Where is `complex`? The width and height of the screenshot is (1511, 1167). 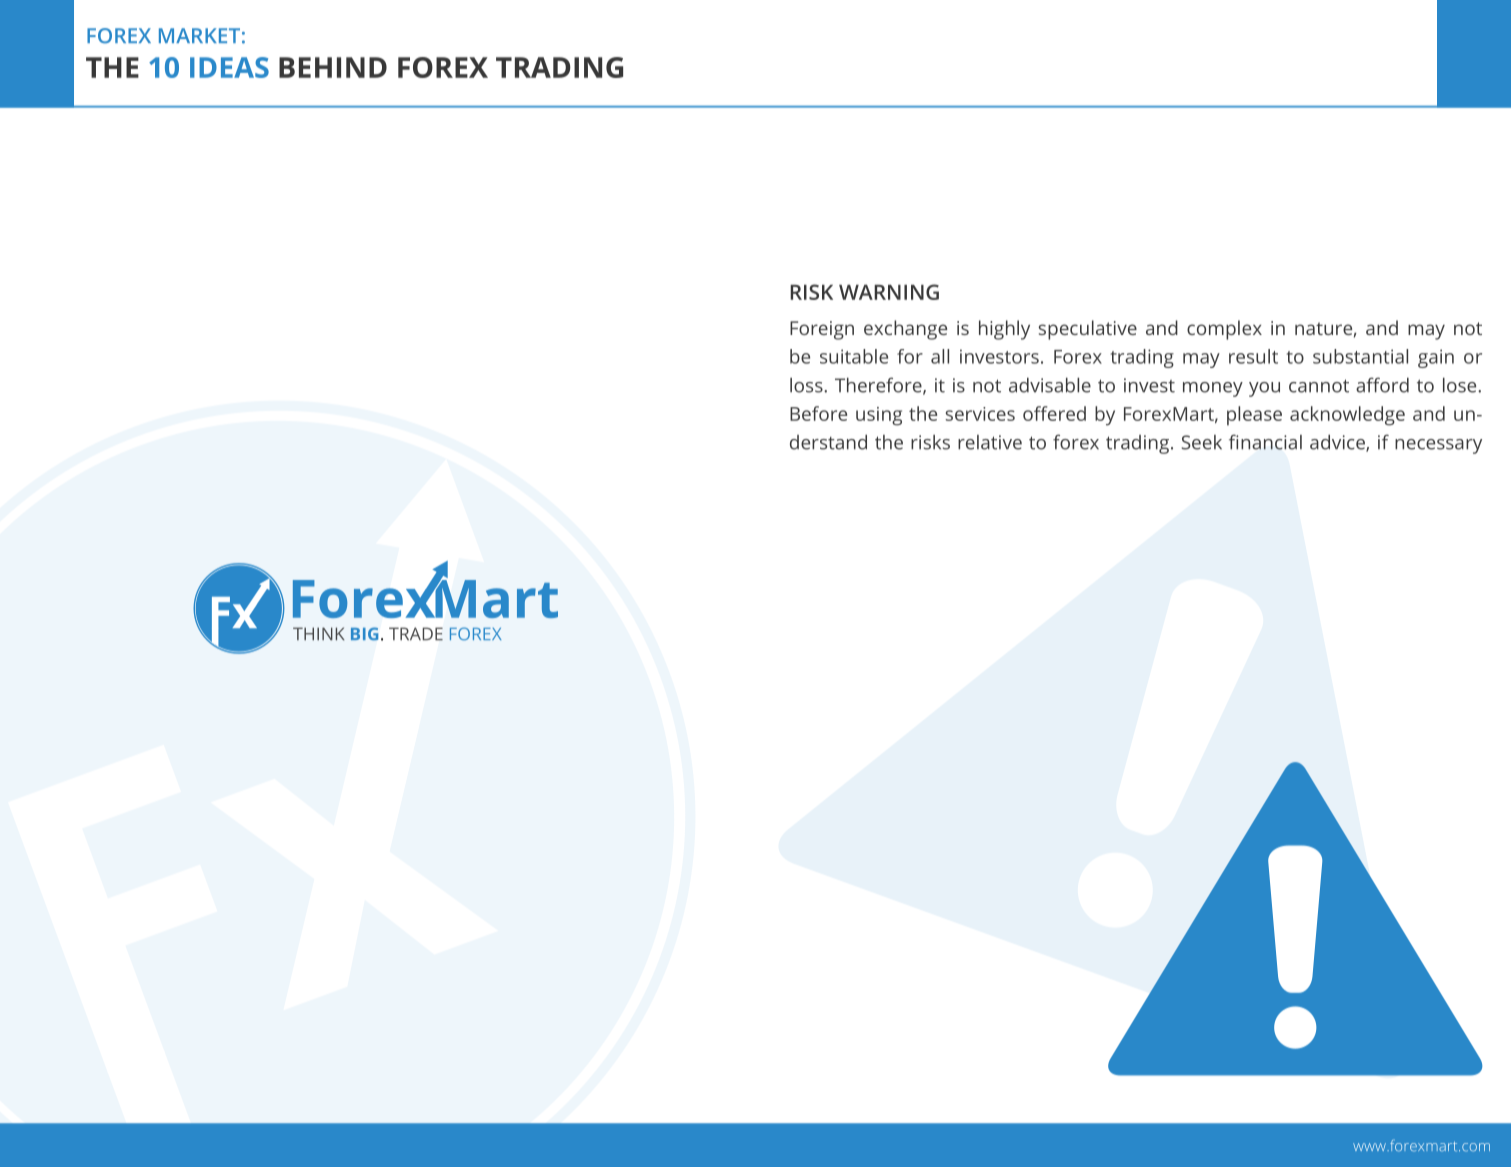 complex is located at coordinates (1224, 330).
